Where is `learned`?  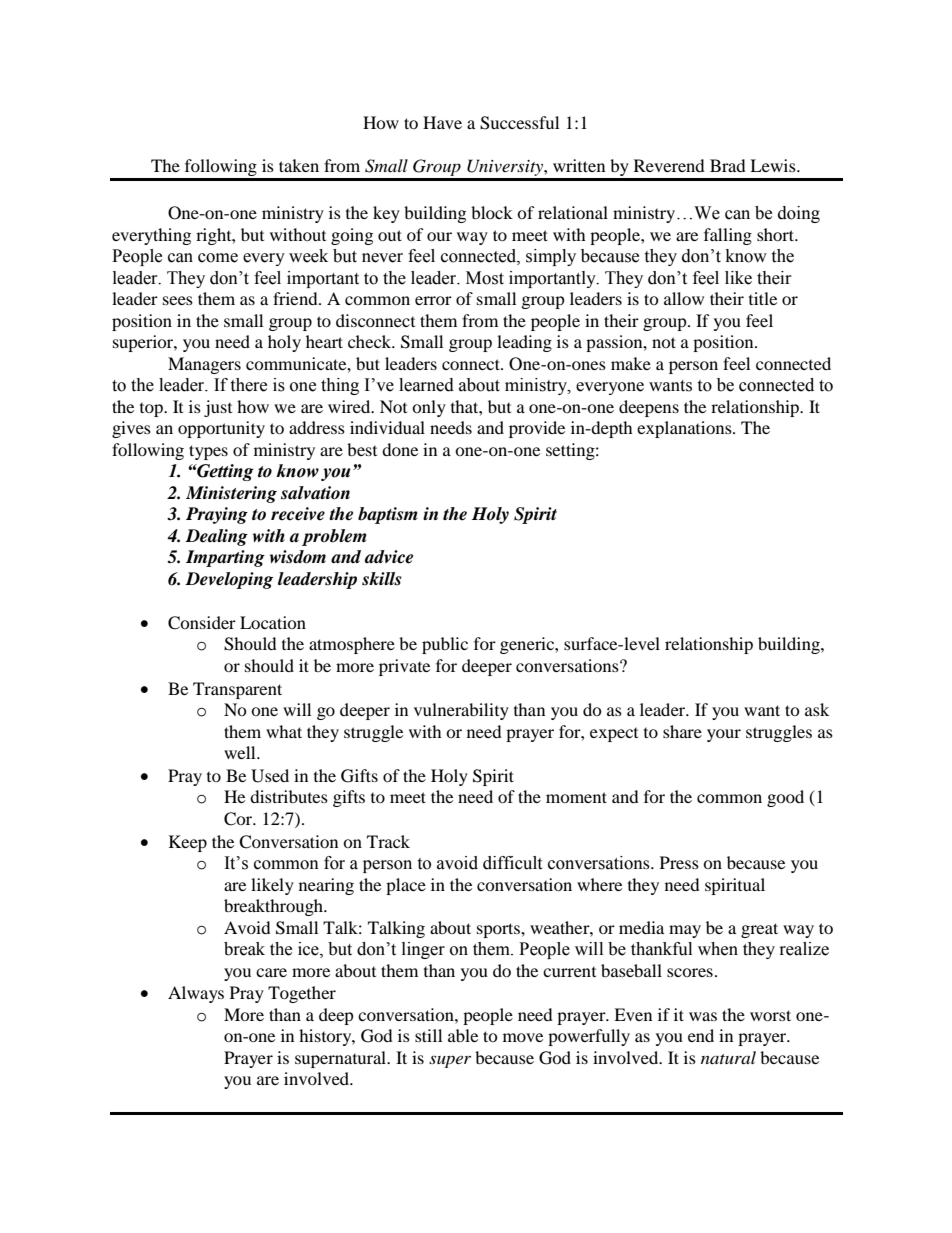
learned is located at coordinates (426, 385).
